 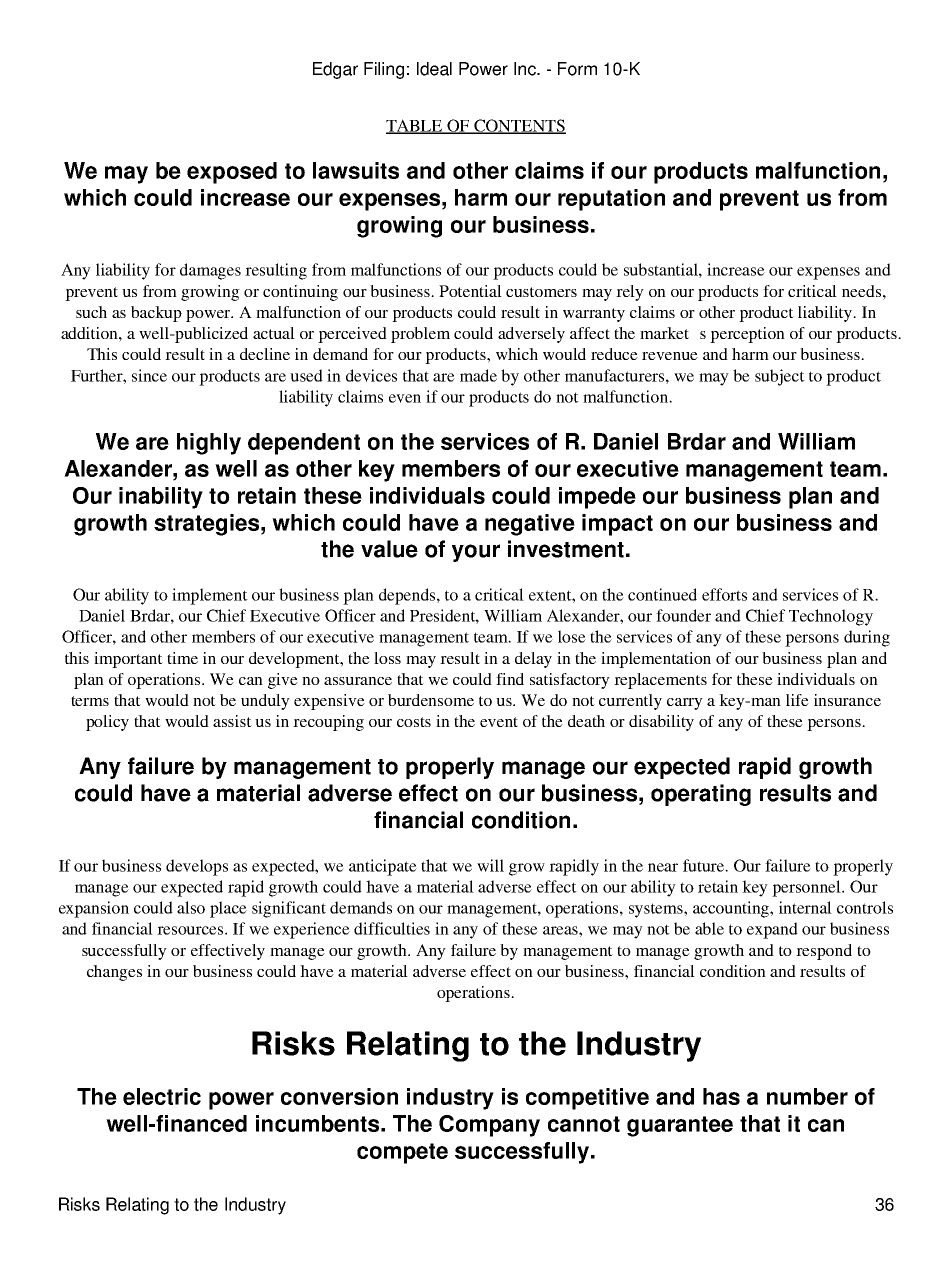 I want to click on Form, so click(x=577, y=69).
